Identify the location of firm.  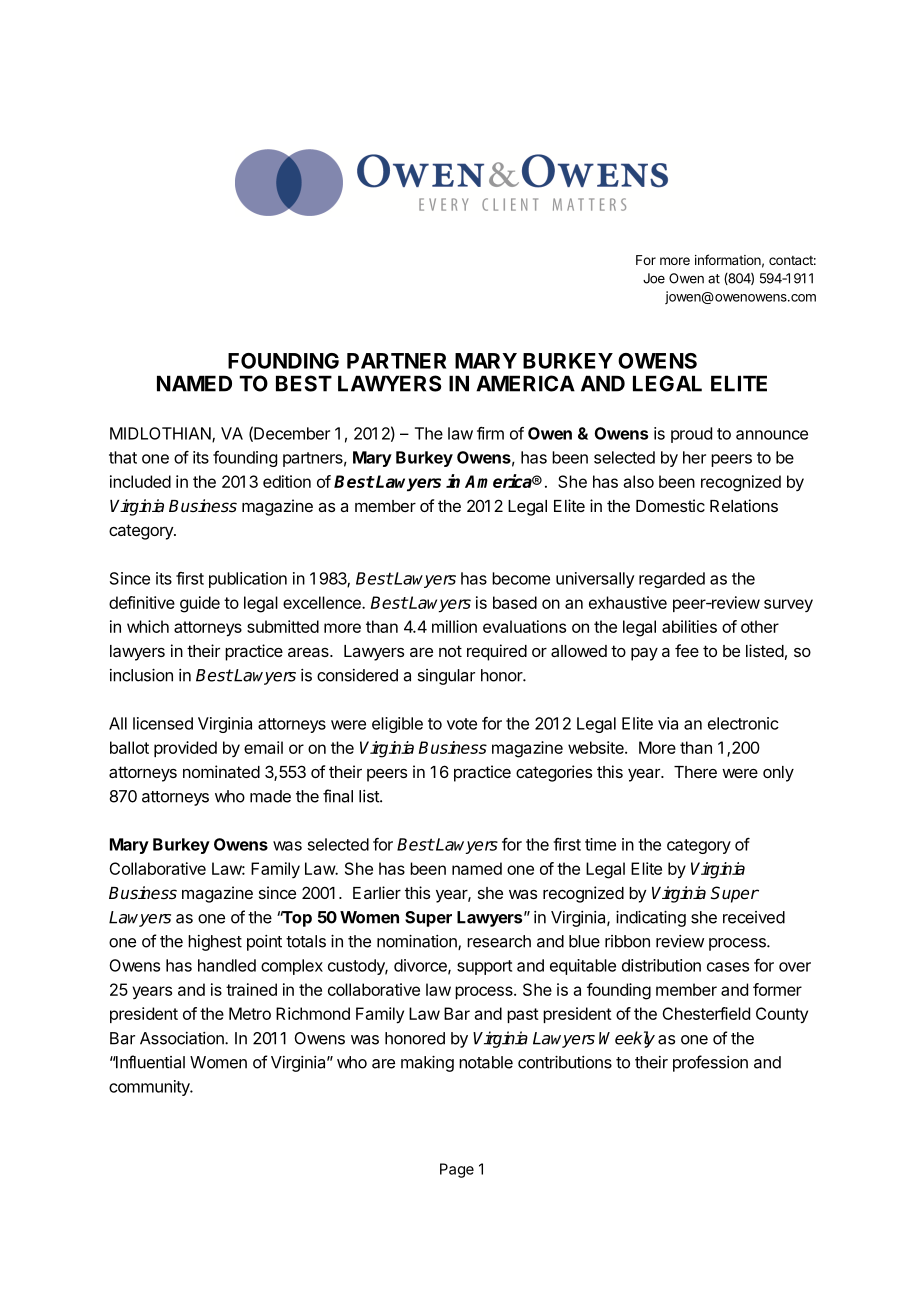
(490, 433).
